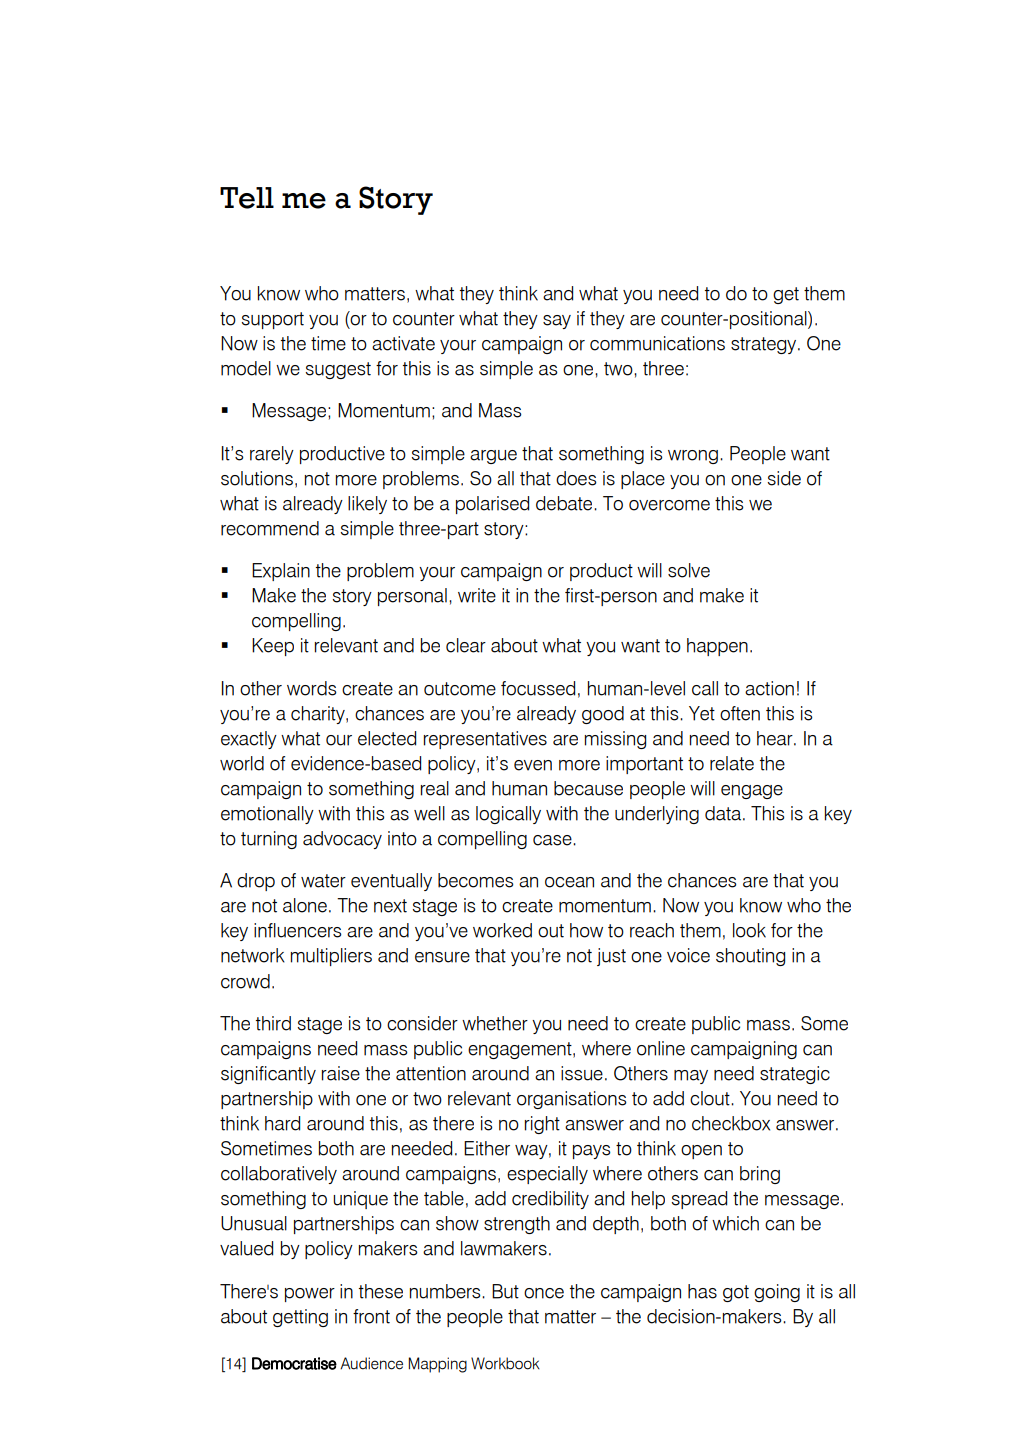 This page has height=1454, width=1028. Describe the element at coordinates (732, 763) in the page. I see `relate` at that location.
